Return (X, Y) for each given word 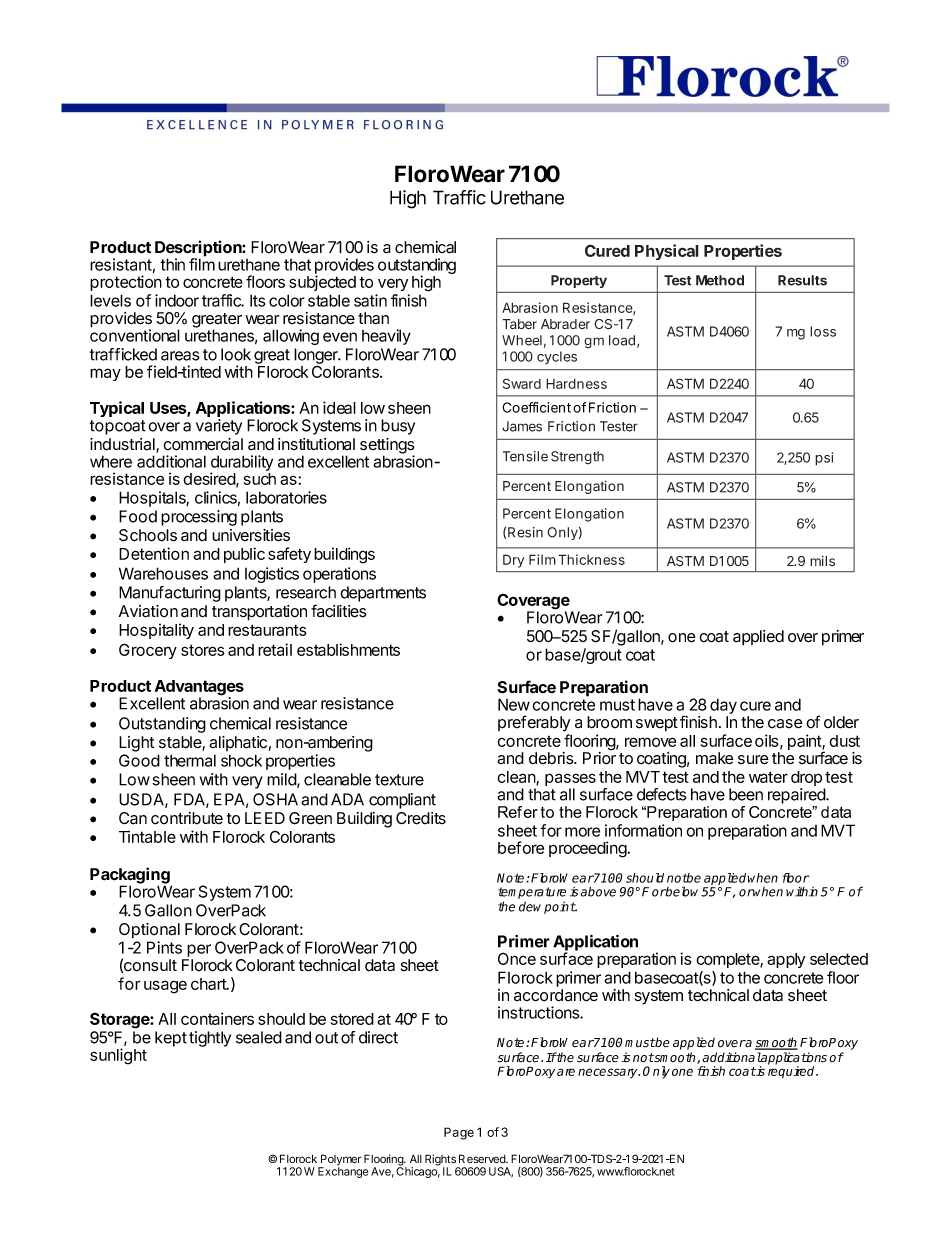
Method (720, 280)
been (746, 794)
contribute (187, 818)
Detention (154, 553)
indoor (177, 300)
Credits (421, 818)
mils (822, 561)
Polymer (340, 1161)
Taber (519, 324)
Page (459, 1133)
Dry (513, 561)
